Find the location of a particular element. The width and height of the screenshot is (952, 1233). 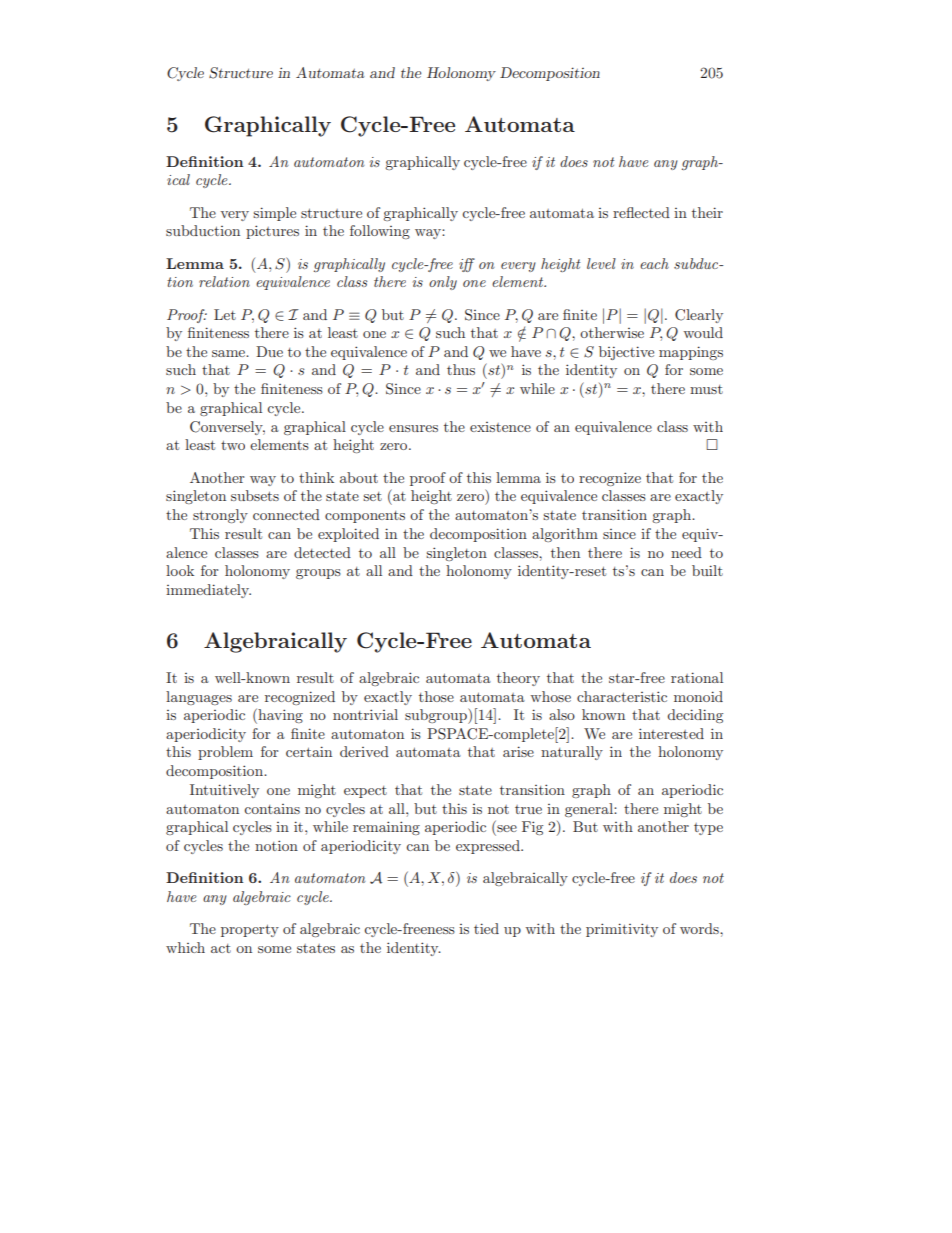

tied is located at coordinates (486, 928).
